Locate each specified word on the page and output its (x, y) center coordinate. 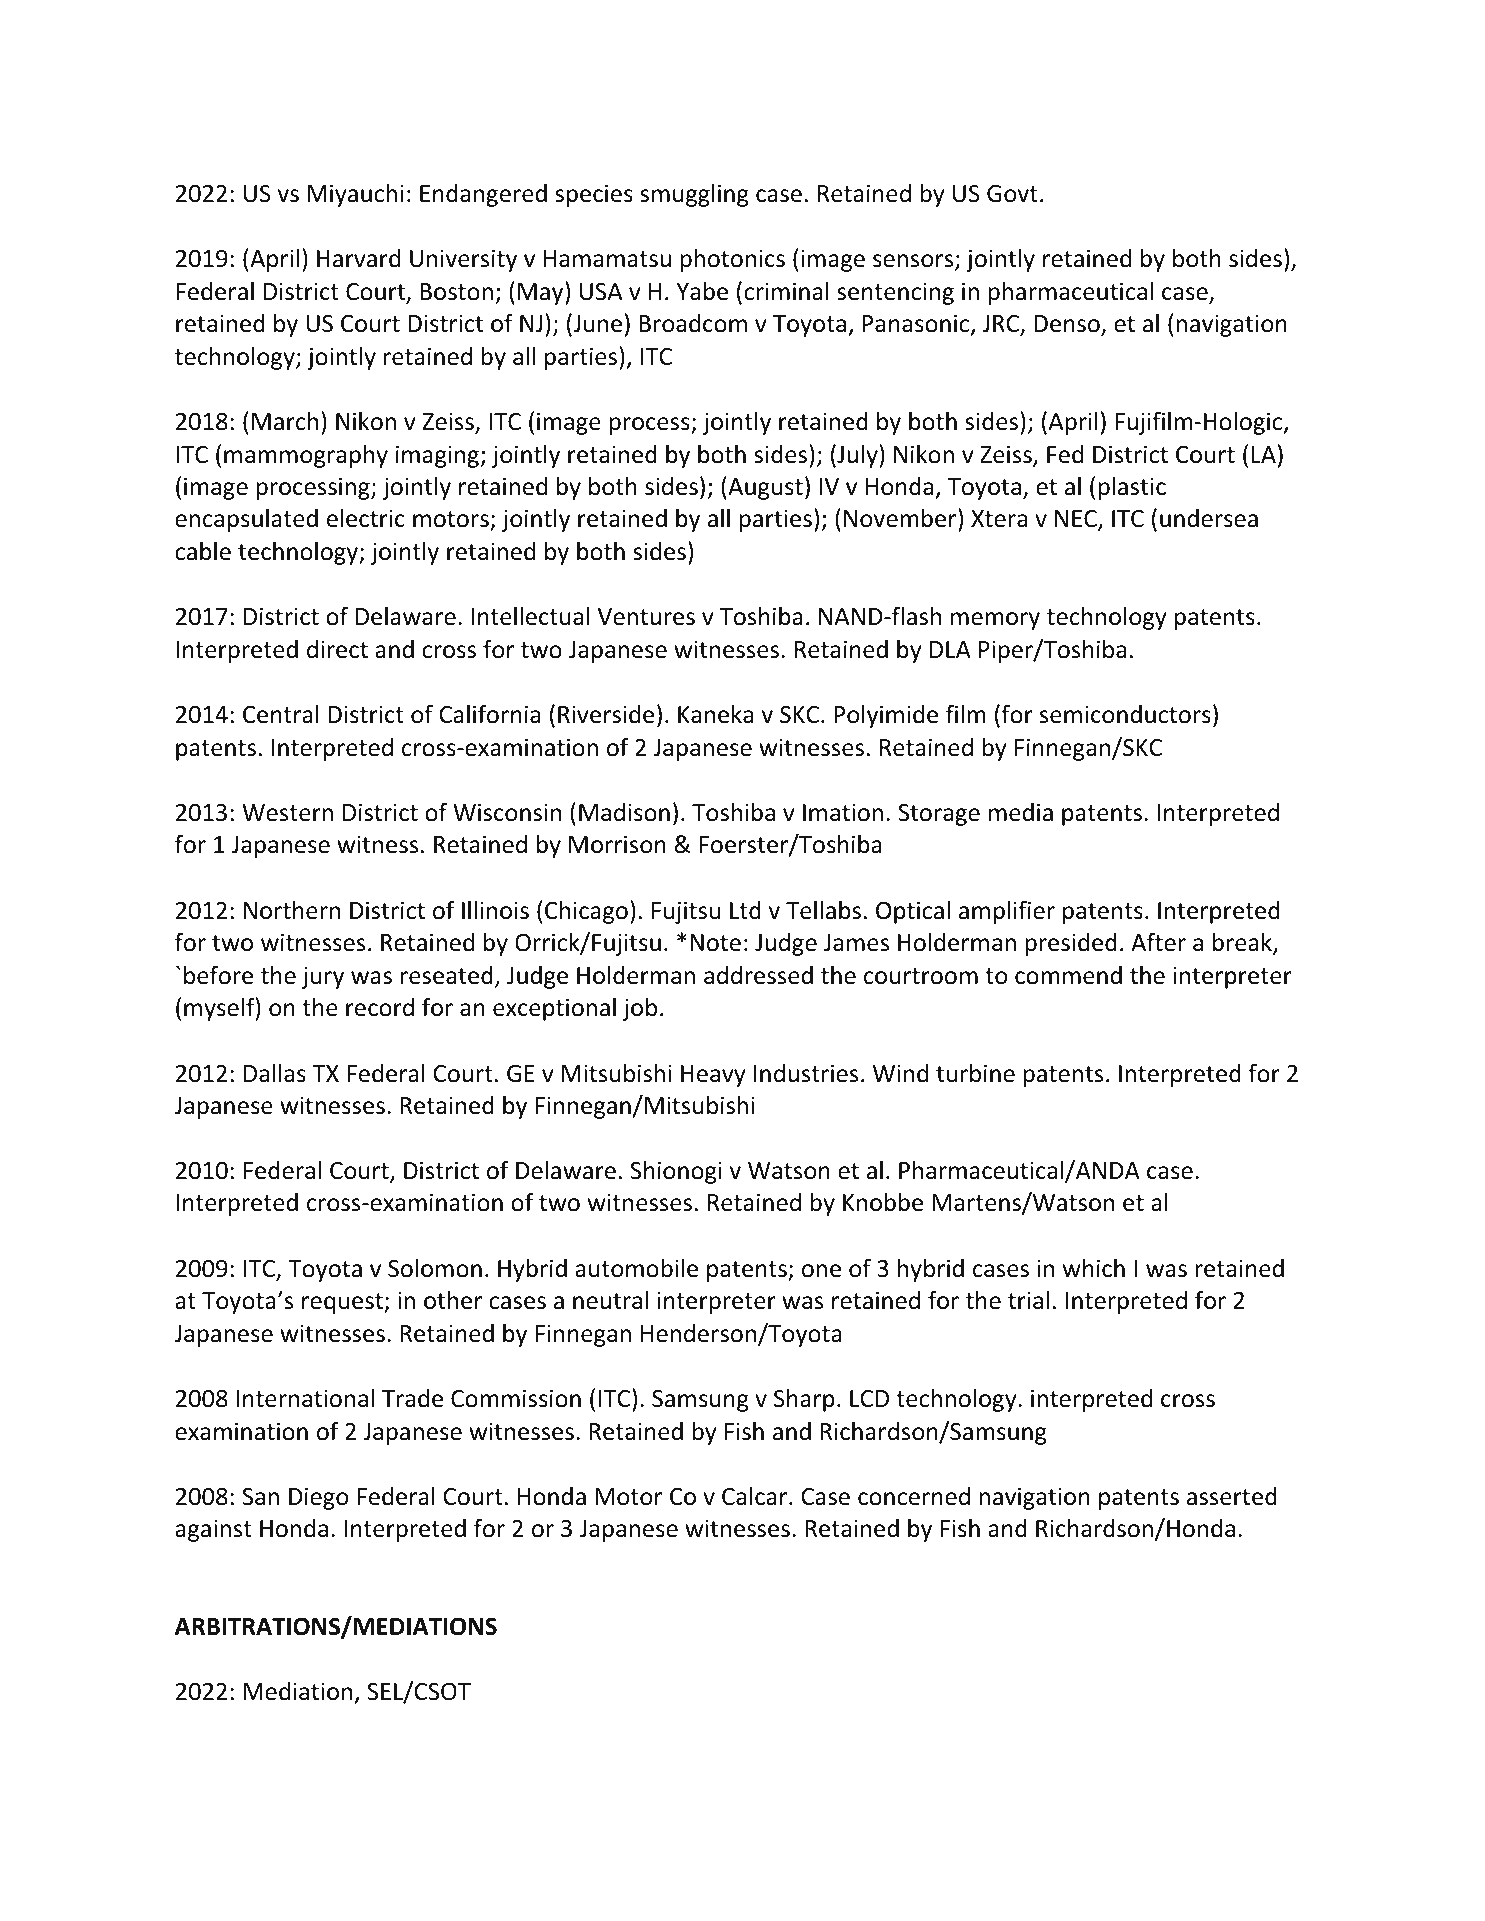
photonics (732, 260)
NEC (1077, 520)
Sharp (804, 1400)
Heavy (713, 1076)
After (1158, 942)
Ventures (646, 617)
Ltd (745, 910)
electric (366, 518)
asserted (1232, 1496)
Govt (1012, 194)
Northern (292, 910)
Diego (318, 1498)
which (1094, 1268)
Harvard (358, 258)
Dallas (275, 1073)
